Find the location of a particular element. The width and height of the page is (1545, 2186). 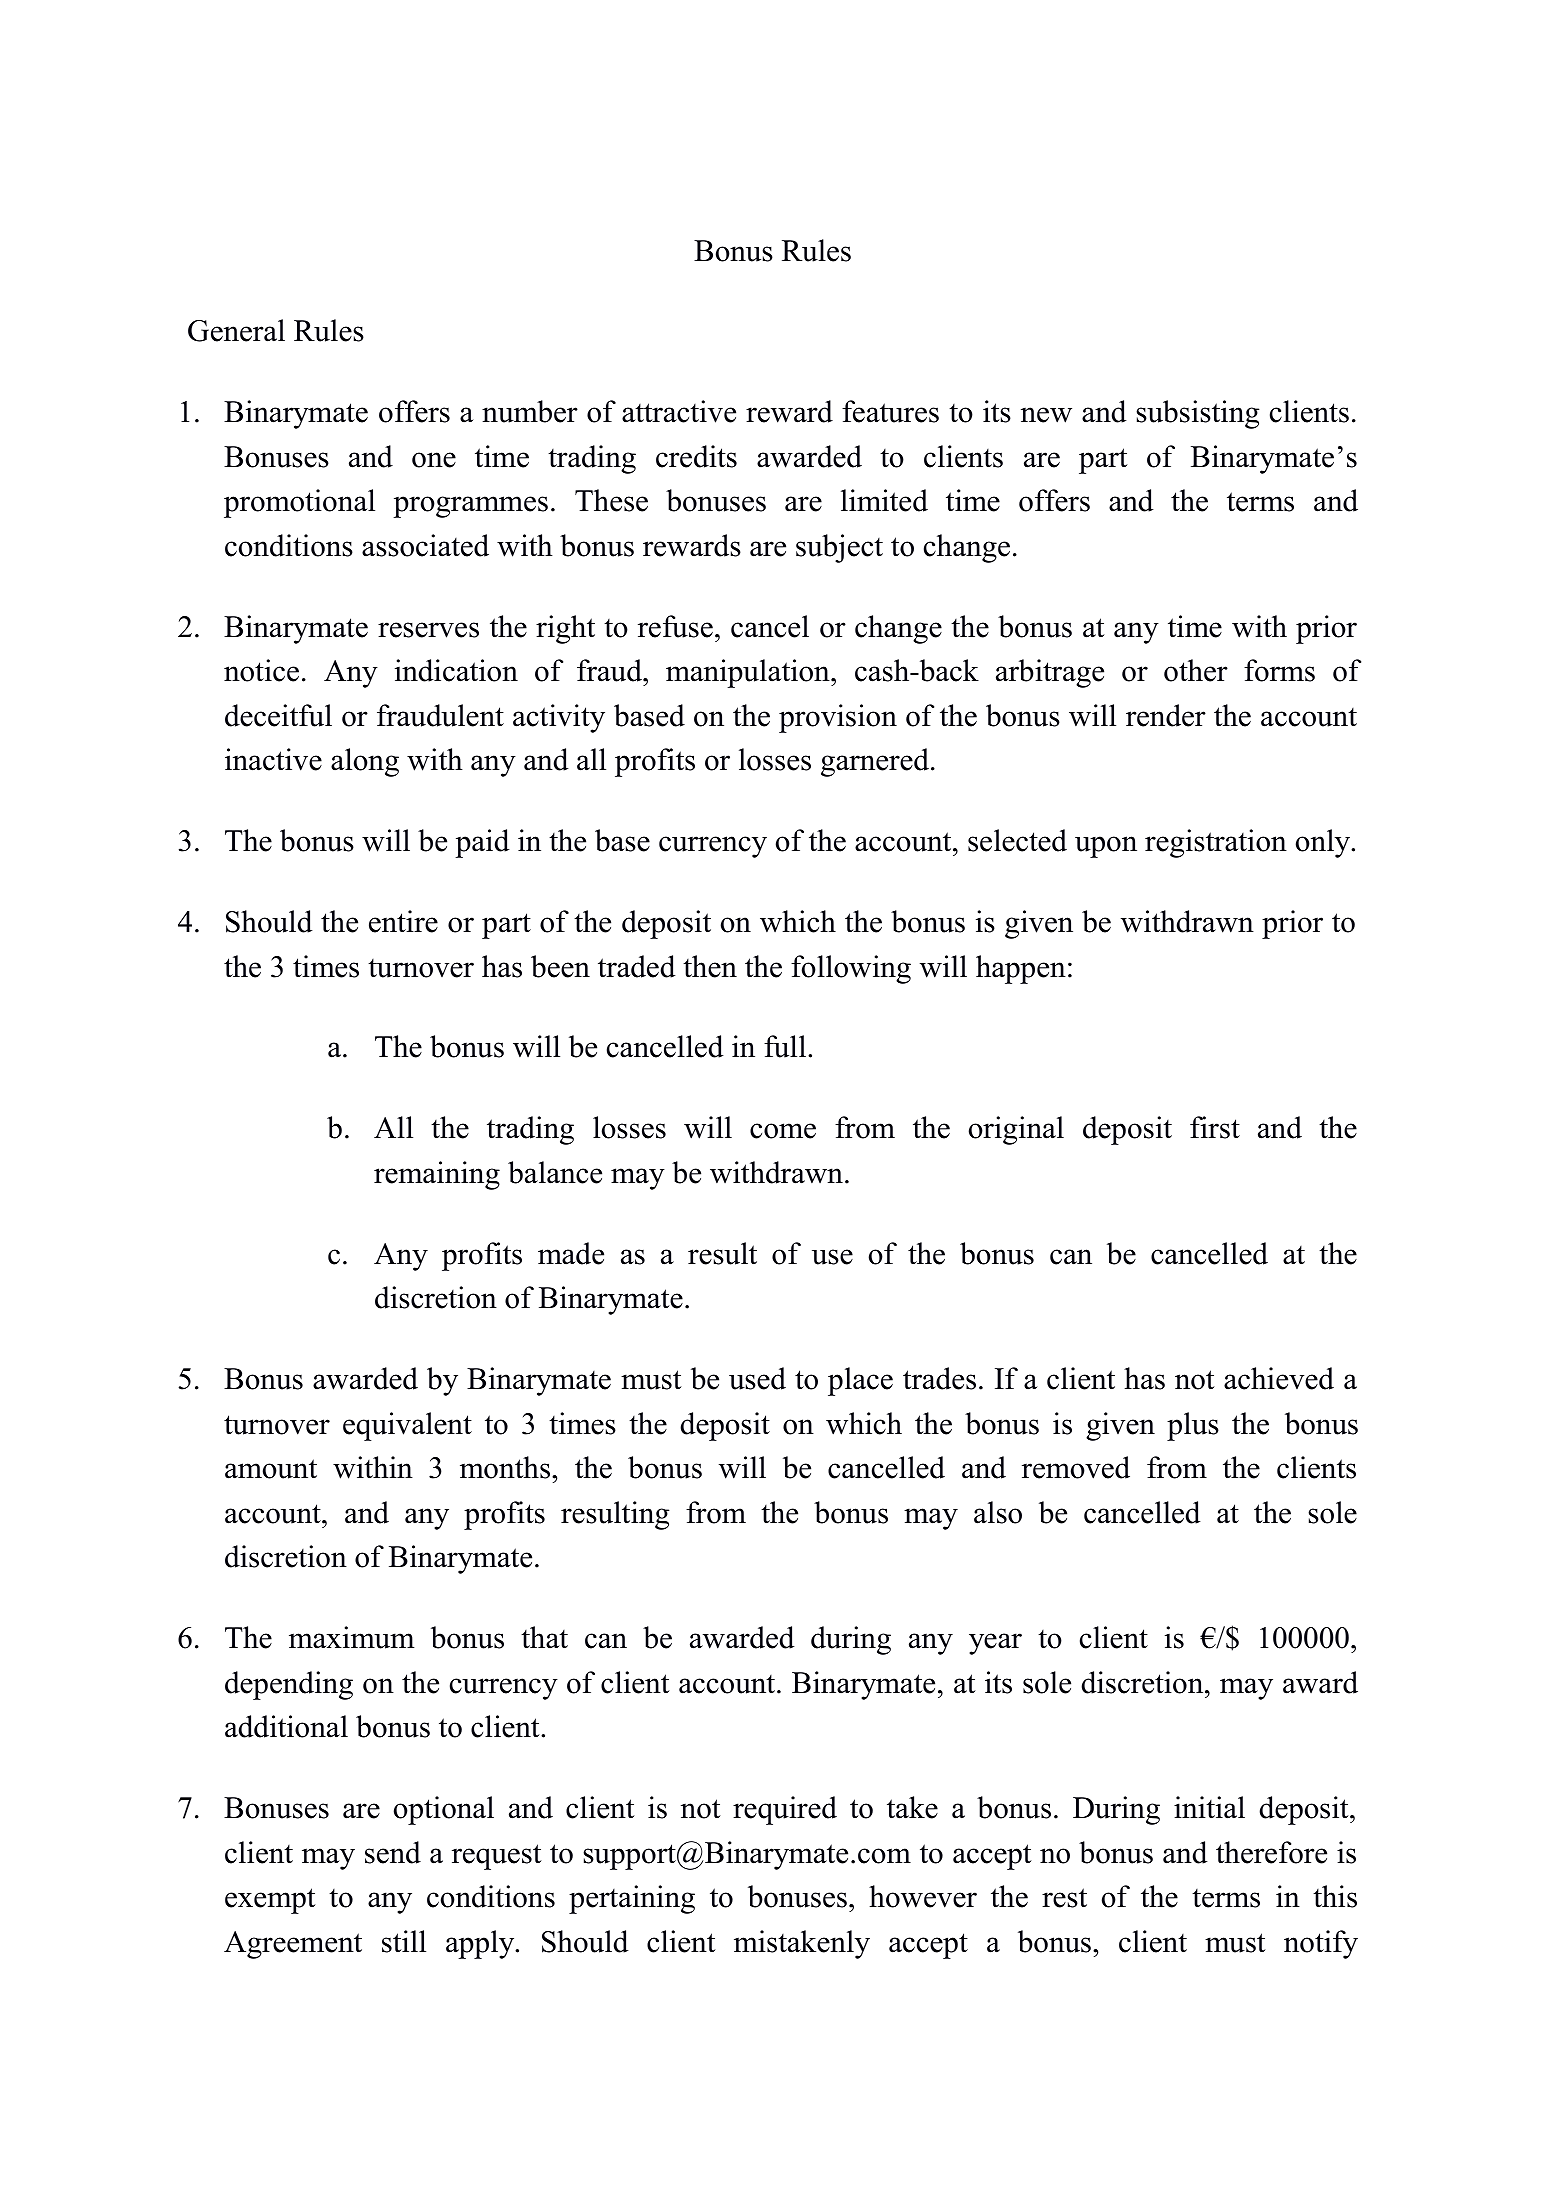

one is located at coordinates (434, 460).
